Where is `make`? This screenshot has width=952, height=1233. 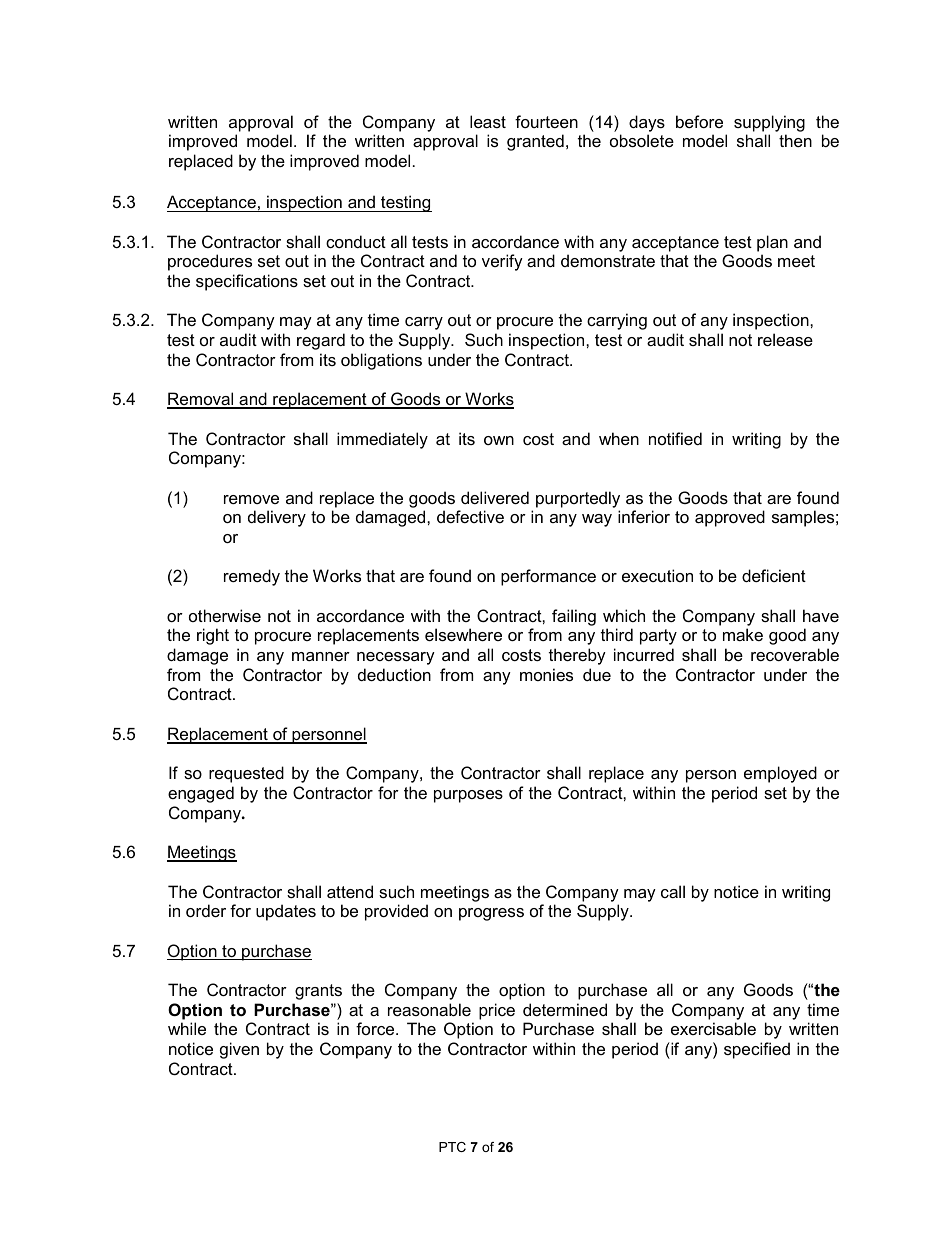 make is located at coordinates (743, 634).
